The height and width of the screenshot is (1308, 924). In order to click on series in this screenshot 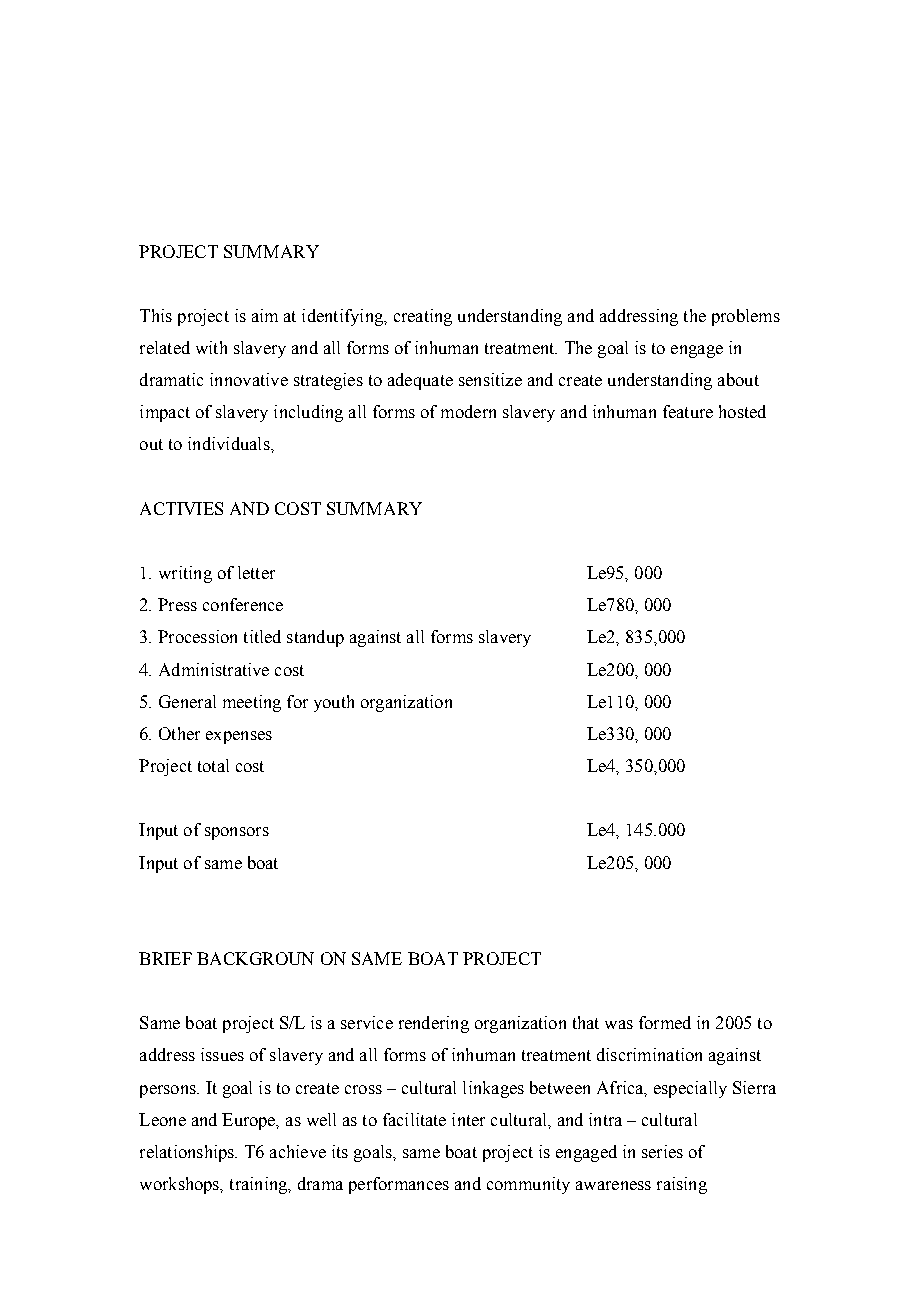, I will do `click(662, 1151)`.
